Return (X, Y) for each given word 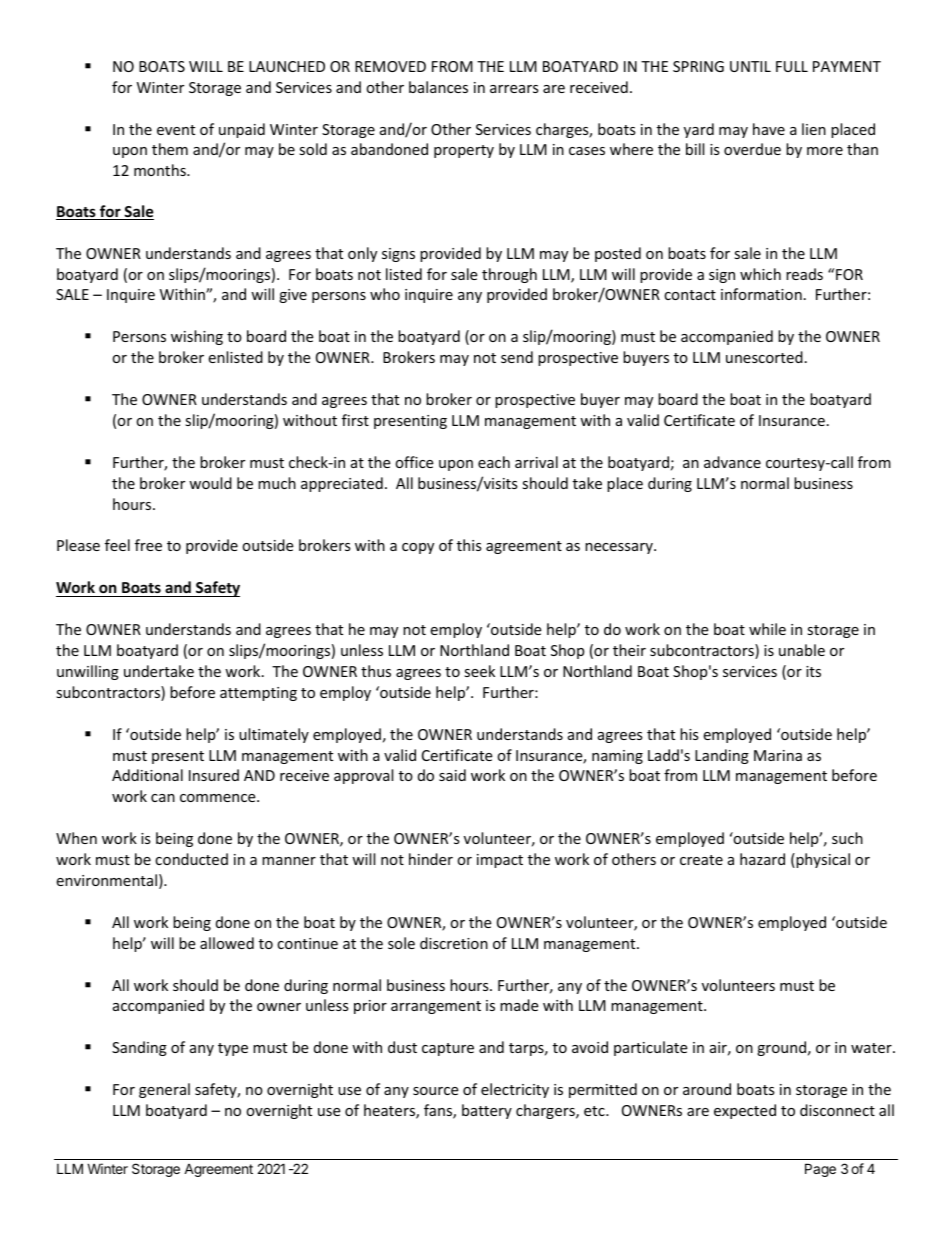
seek (479, 671)
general (164, 1090)
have (769, 129)
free (148, 545)
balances (438, 87)
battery (487, 1111)
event (176, 130)
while (767, 629)
